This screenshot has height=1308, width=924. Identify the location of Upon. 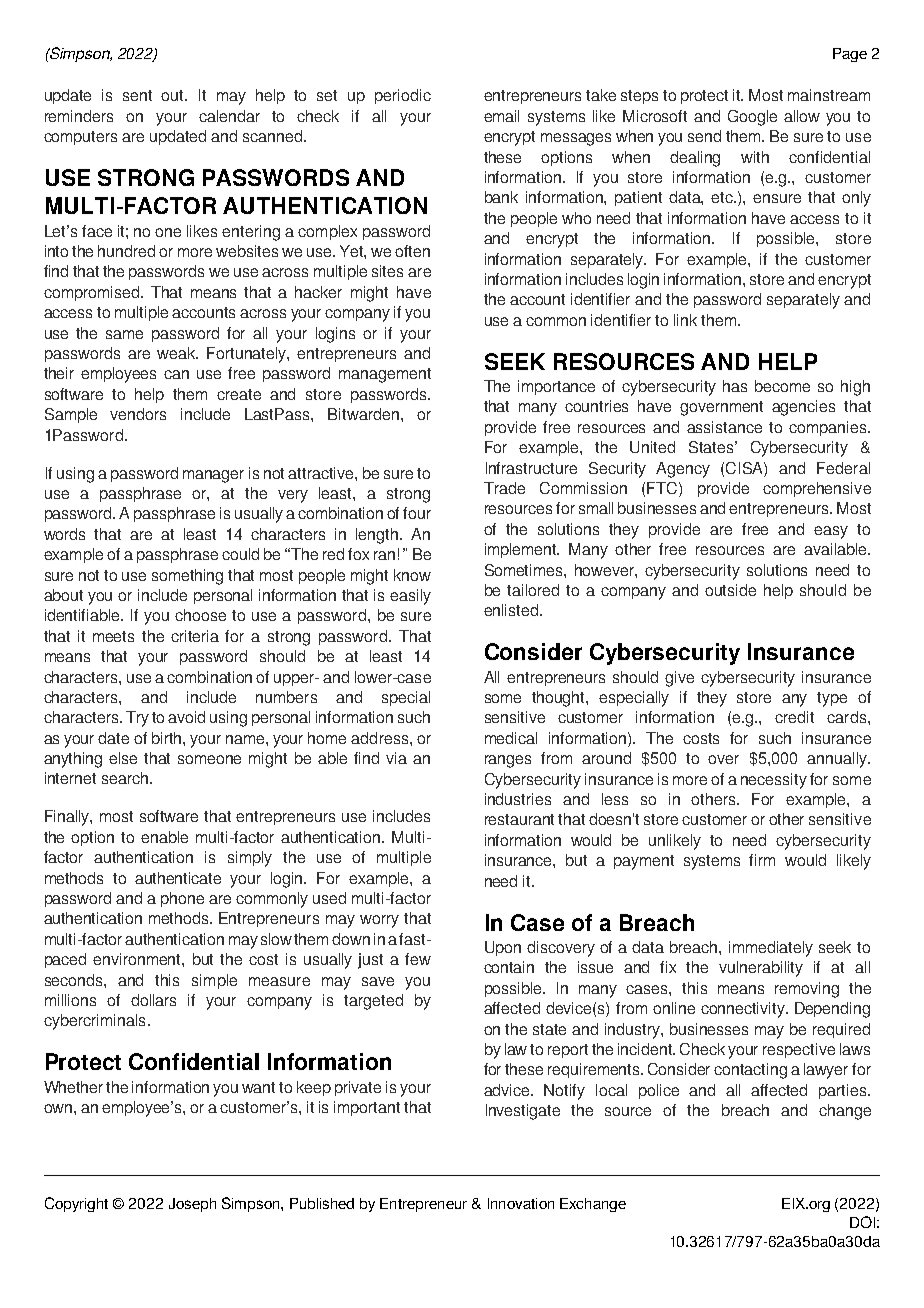
(503, 948).
